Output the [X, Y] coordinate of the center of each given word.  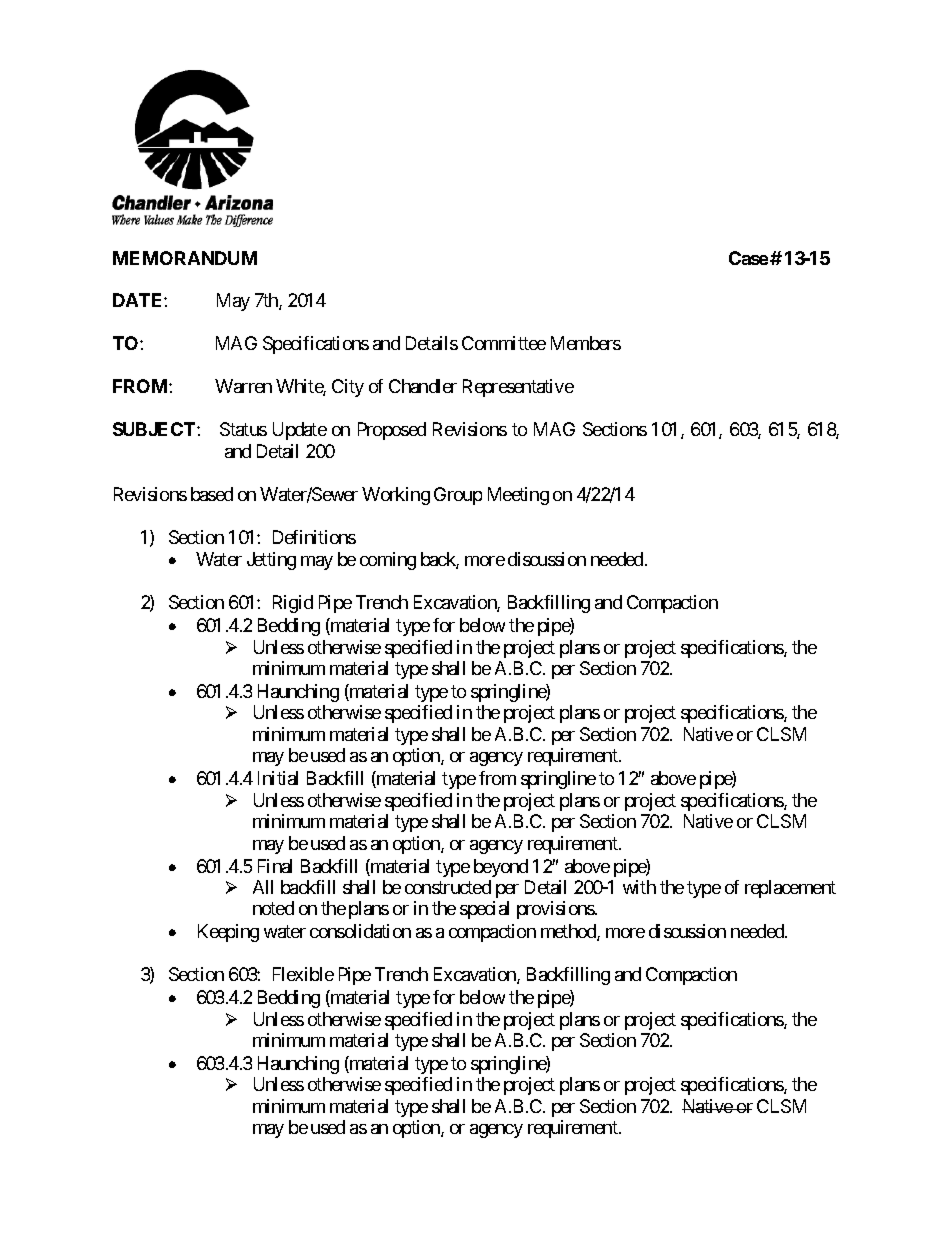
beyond [501, 868]
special [484, 910]
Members [586, 343]
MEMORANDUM [185, 258]
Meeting [518, 496]
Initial [278, 778]
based [212, 494]
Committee [504, 343]
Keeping [228, 933]
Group [458, 496]
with [639, 887]
